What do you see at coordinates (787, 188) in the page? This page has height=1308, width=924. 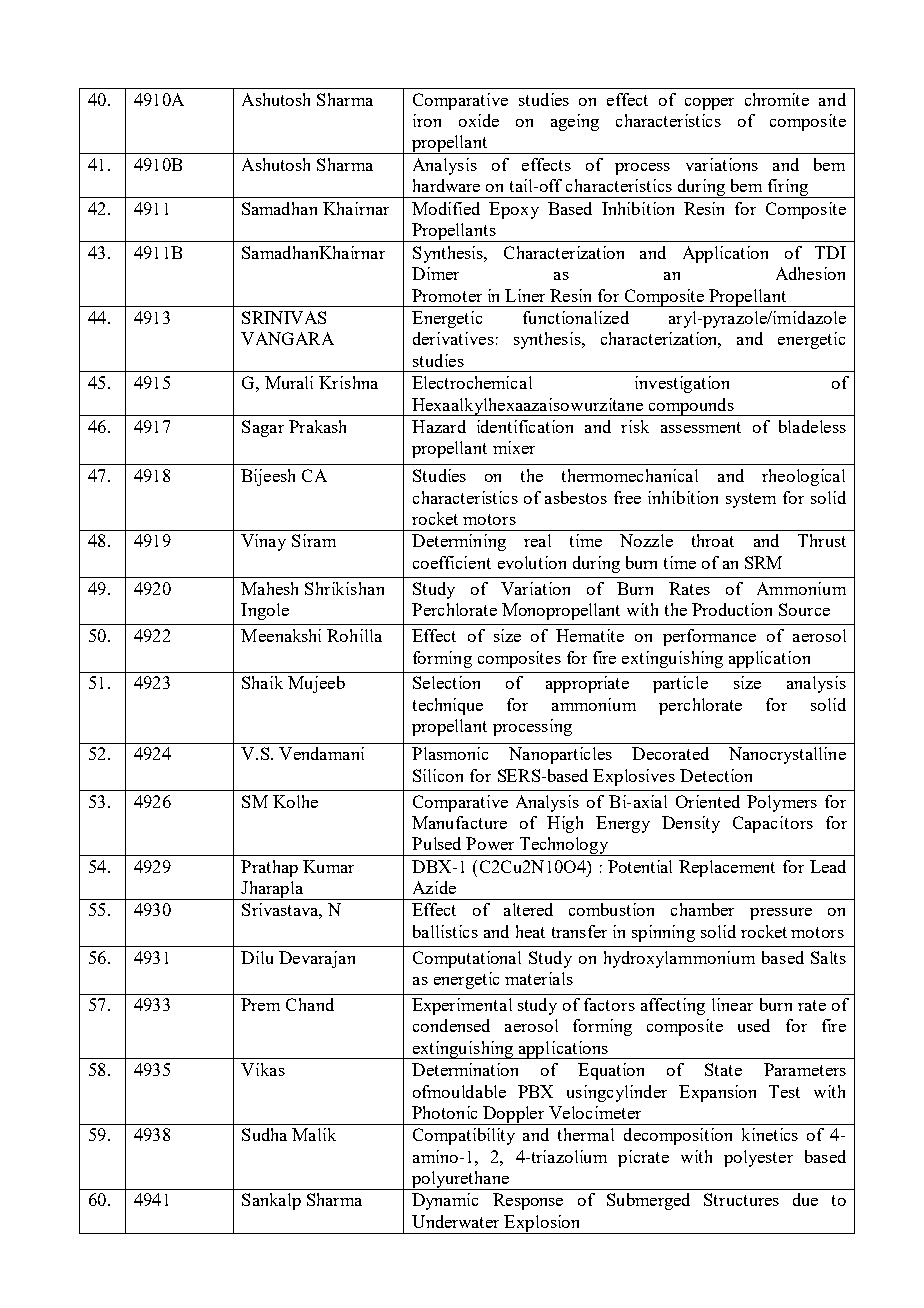 I see `firing` at bounding box center [787, 188].
